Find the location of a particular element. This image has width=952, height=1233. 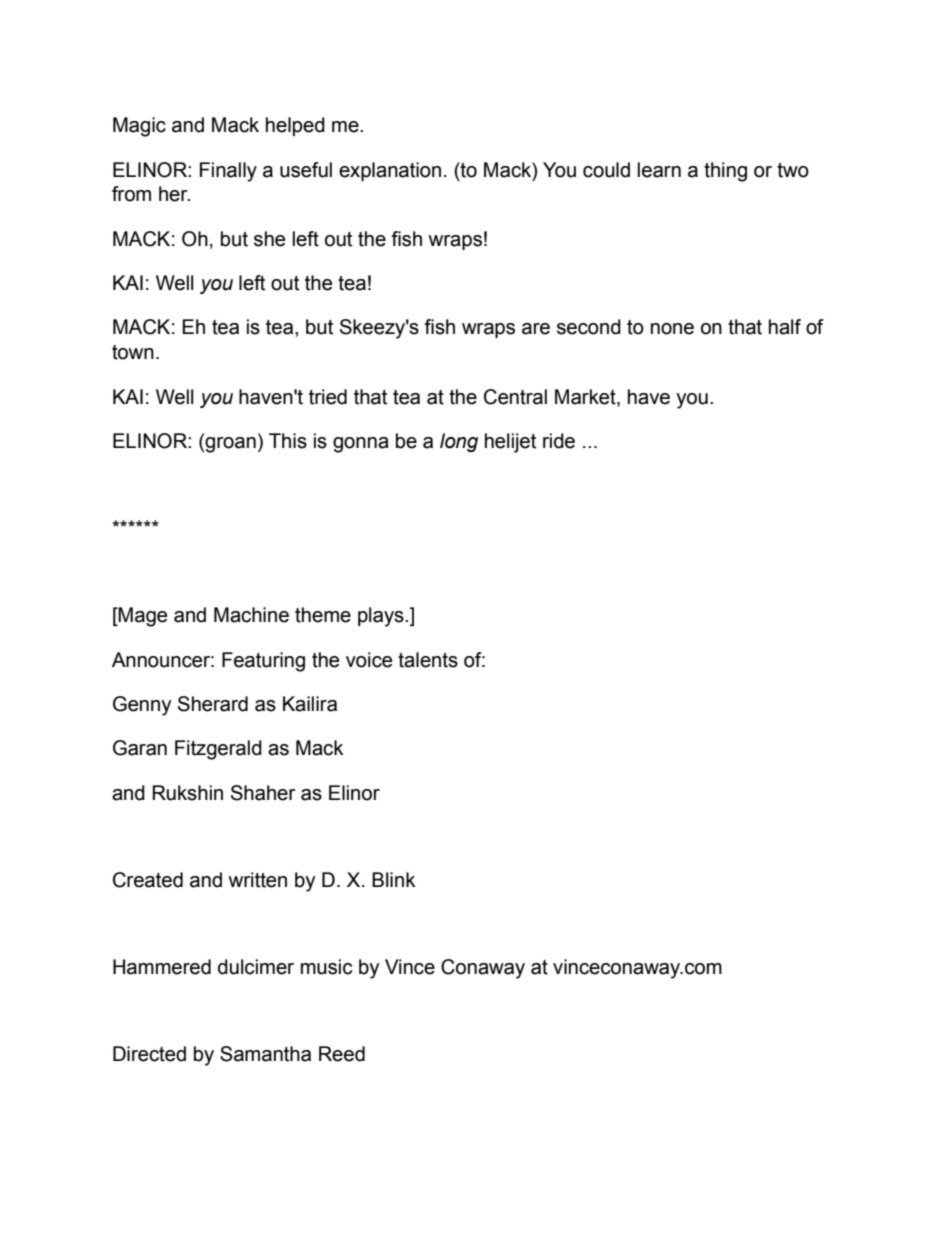

thing is located at coordinates (725, 172).
